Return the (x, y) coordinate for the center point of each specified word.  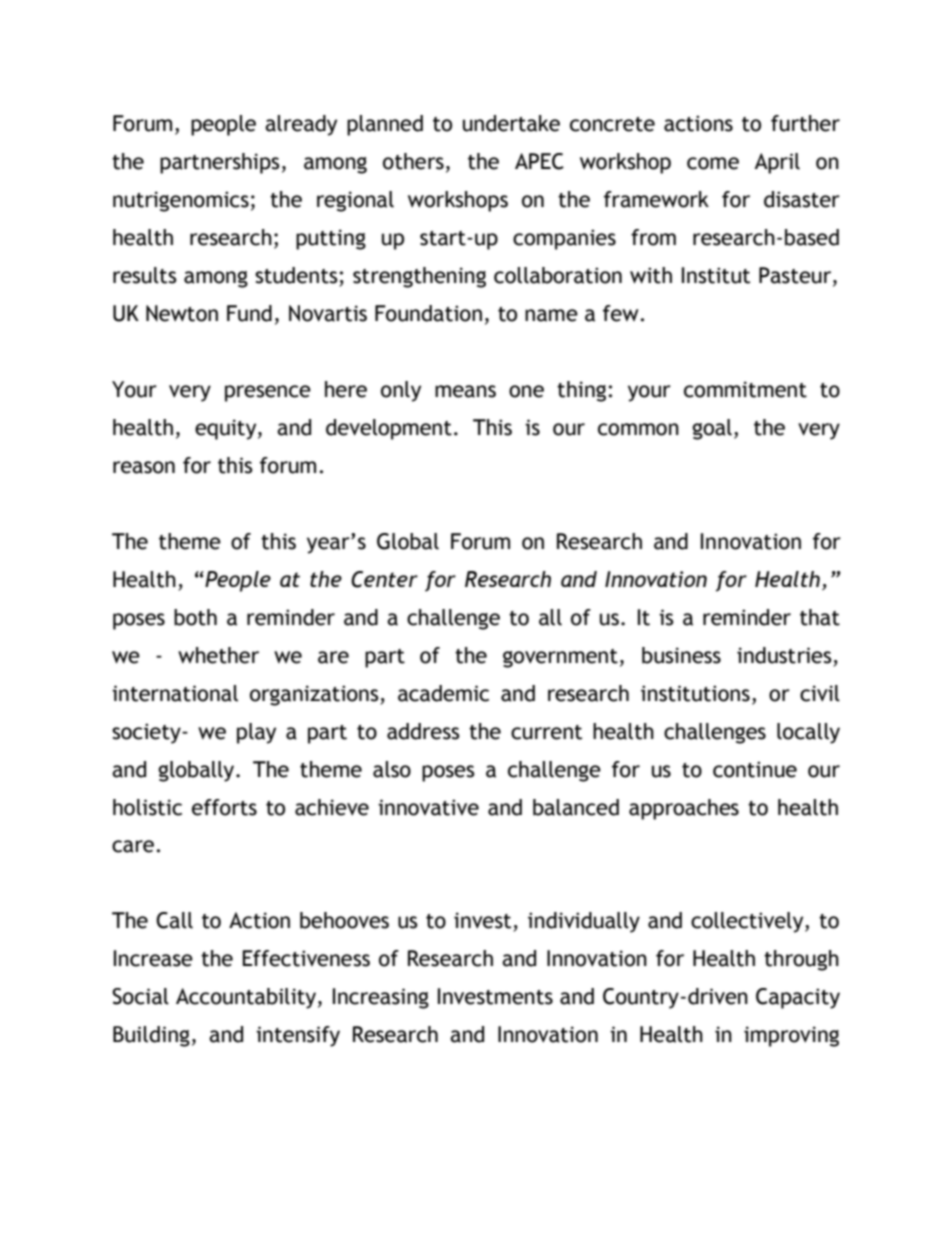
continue (755, 769)
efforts (224, 807)
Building (151, 1036)
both (195, 617)
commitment (745, 389)
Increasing (381, 998)
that (820, 617)
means (465, 391)
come (713, 163)
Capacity (798, 998)
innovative (428, 807)
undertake (511, 123)
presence (268, 393)
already (301, 125)
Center (384, 579)
